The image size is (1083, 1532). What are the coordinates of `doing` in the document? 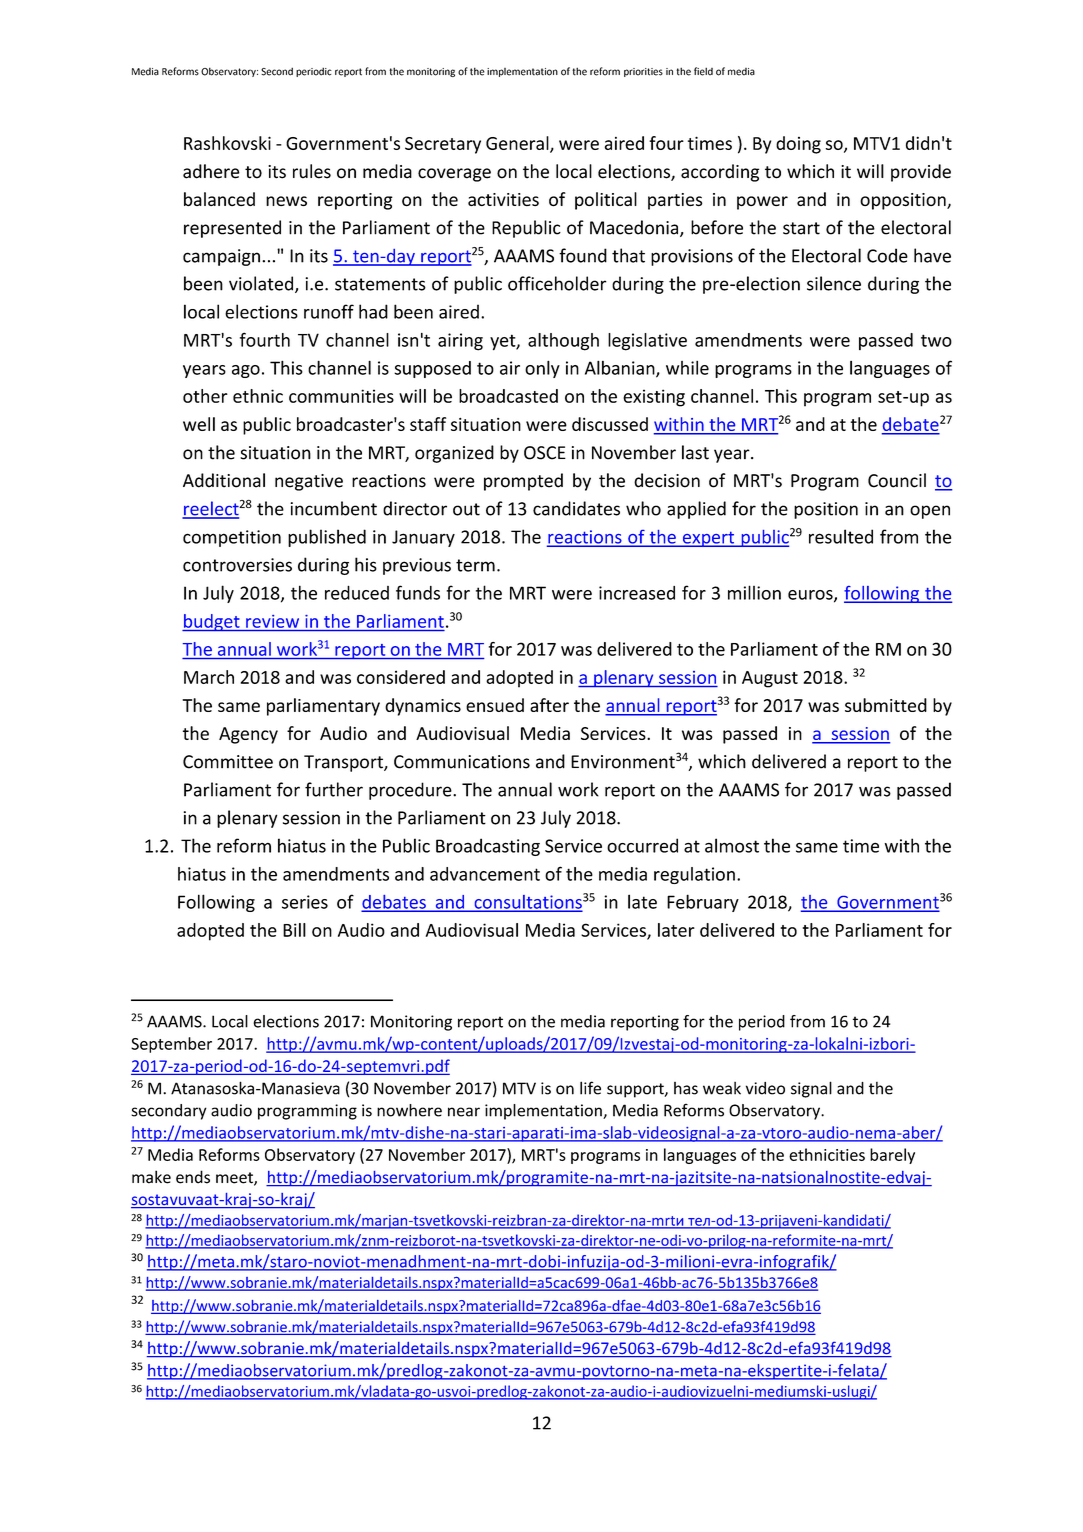 It's located at (798, 145).
